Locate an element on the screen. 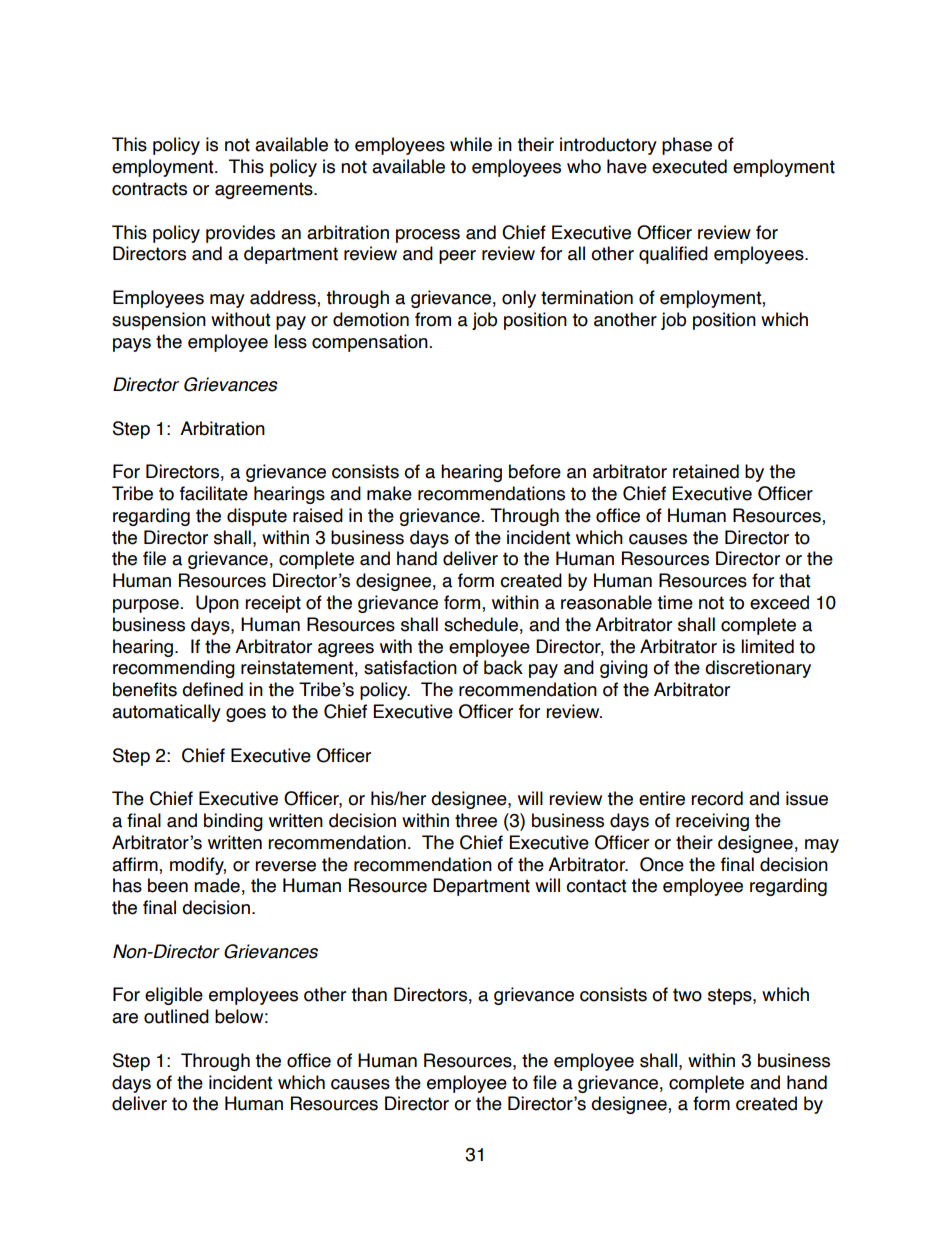  eligible is located at coordinates (174, 996).
